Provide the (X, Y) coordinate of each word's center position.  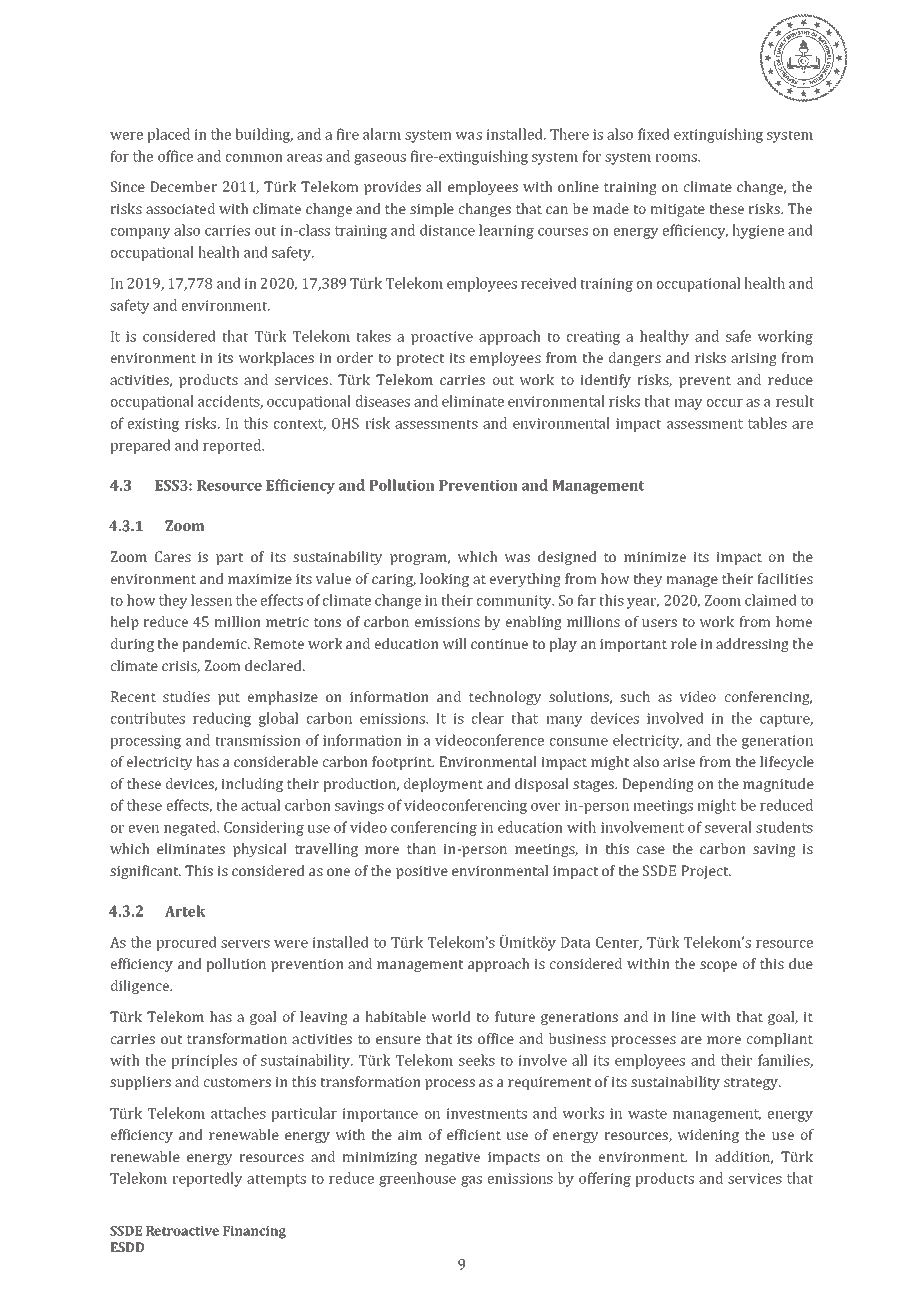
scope (718, 966)
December (183, 186)
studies (186, 696)
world (451, 1016)
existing (153, 425)
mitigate (677, 210)
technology (505, 698)
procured (186, 943)
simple (432, 210)
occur (725, 403)
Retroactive (182, 1231)
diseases (383, 401)
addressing (752, 645)
